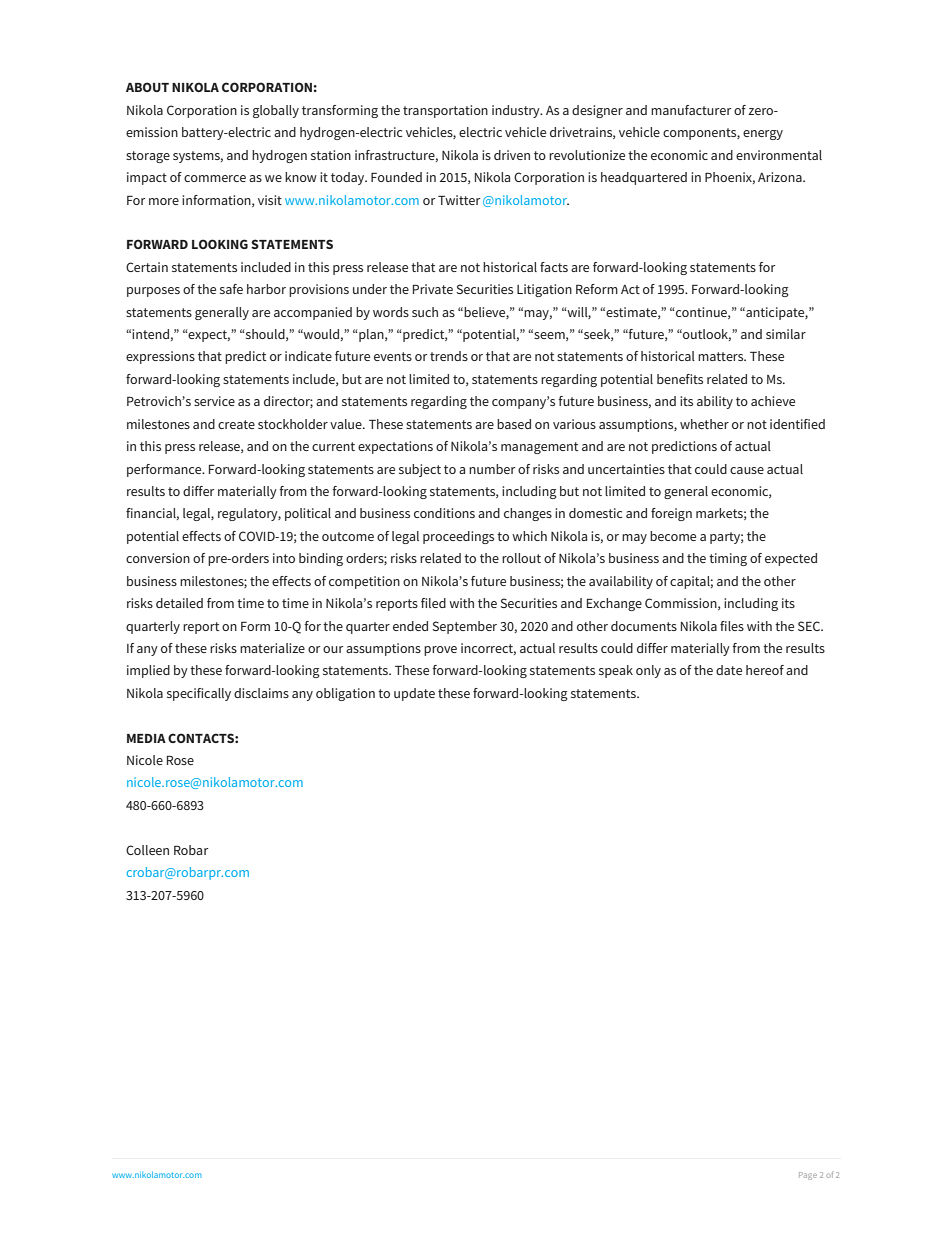 The width and height of the screenshot is (952, 1233). I want to click on files, so click(732, 626).
